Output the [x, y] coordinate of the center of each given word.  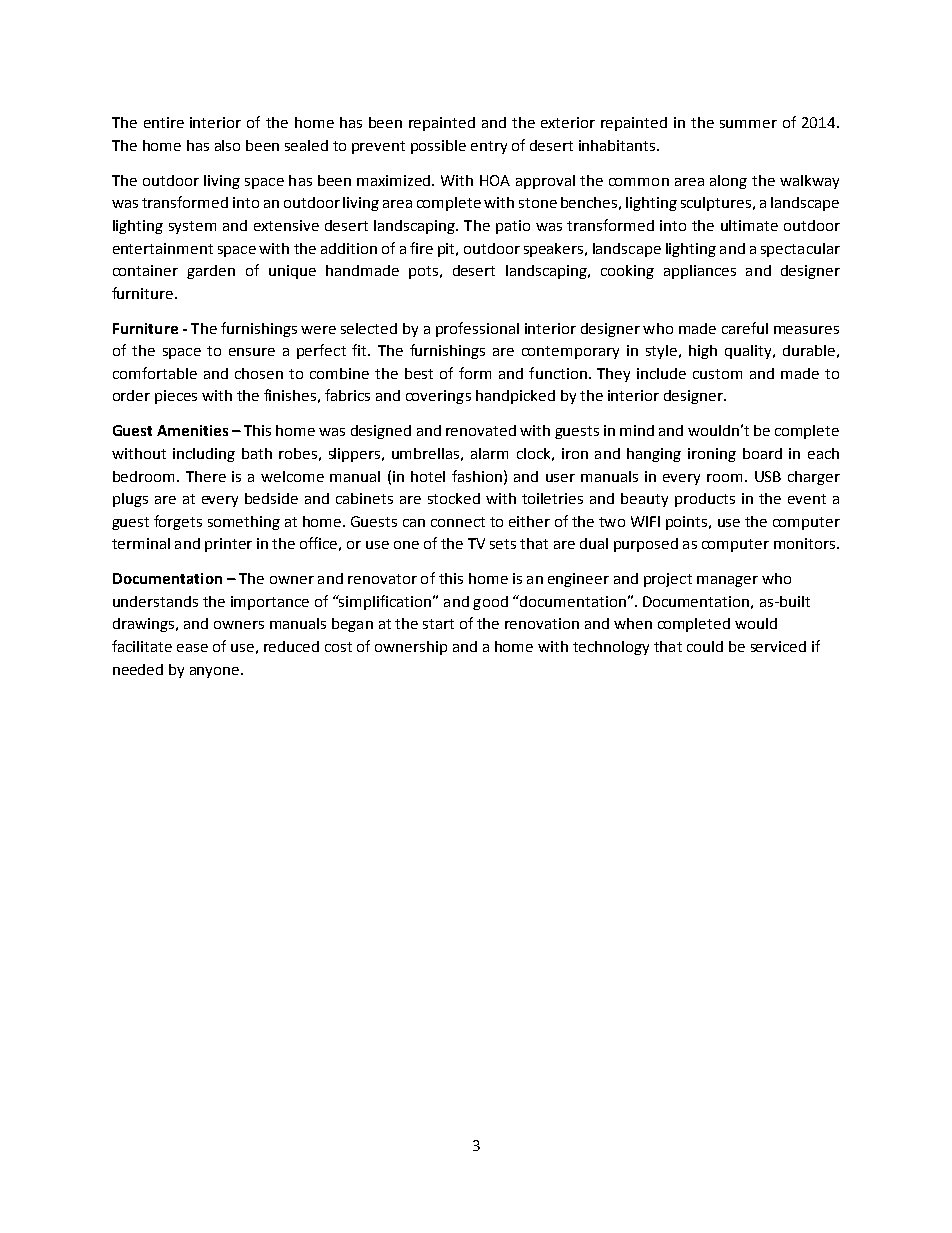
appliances [700, 272]
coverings [438, 397]
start [438, 624]
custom [717, 374]
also [227, 145]
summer [748, 124]
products [705, 500]
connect [458, 522]
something [244, 523]
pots [423, 272]
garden [211, 272]
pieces [176, 397]
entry [489, 147]
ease [192, 648]
